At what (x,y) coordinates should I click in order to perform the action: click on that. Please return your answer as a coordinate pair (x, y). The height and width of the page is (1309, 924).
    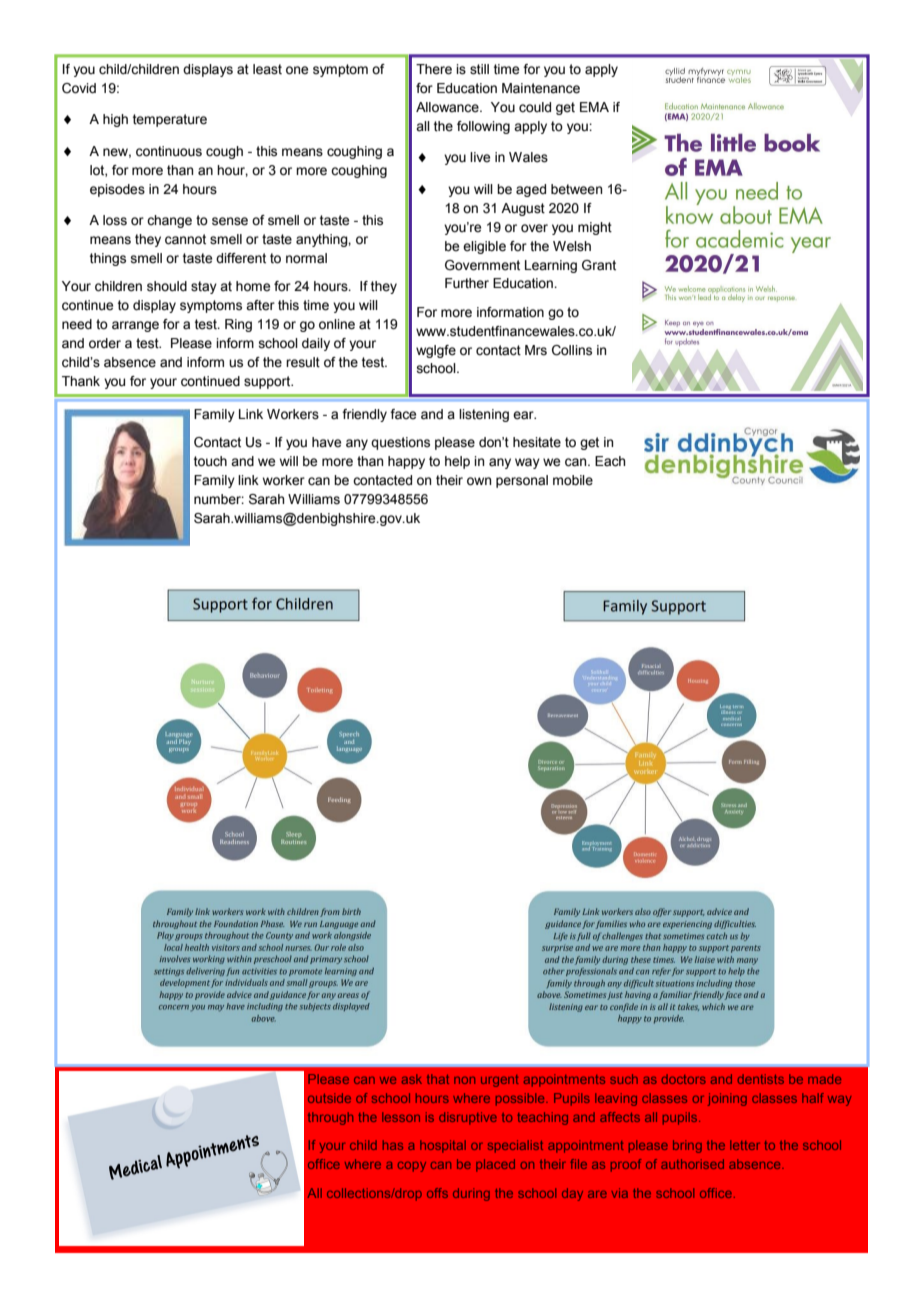
    Looking at the image, I should click on (438, 1079).
